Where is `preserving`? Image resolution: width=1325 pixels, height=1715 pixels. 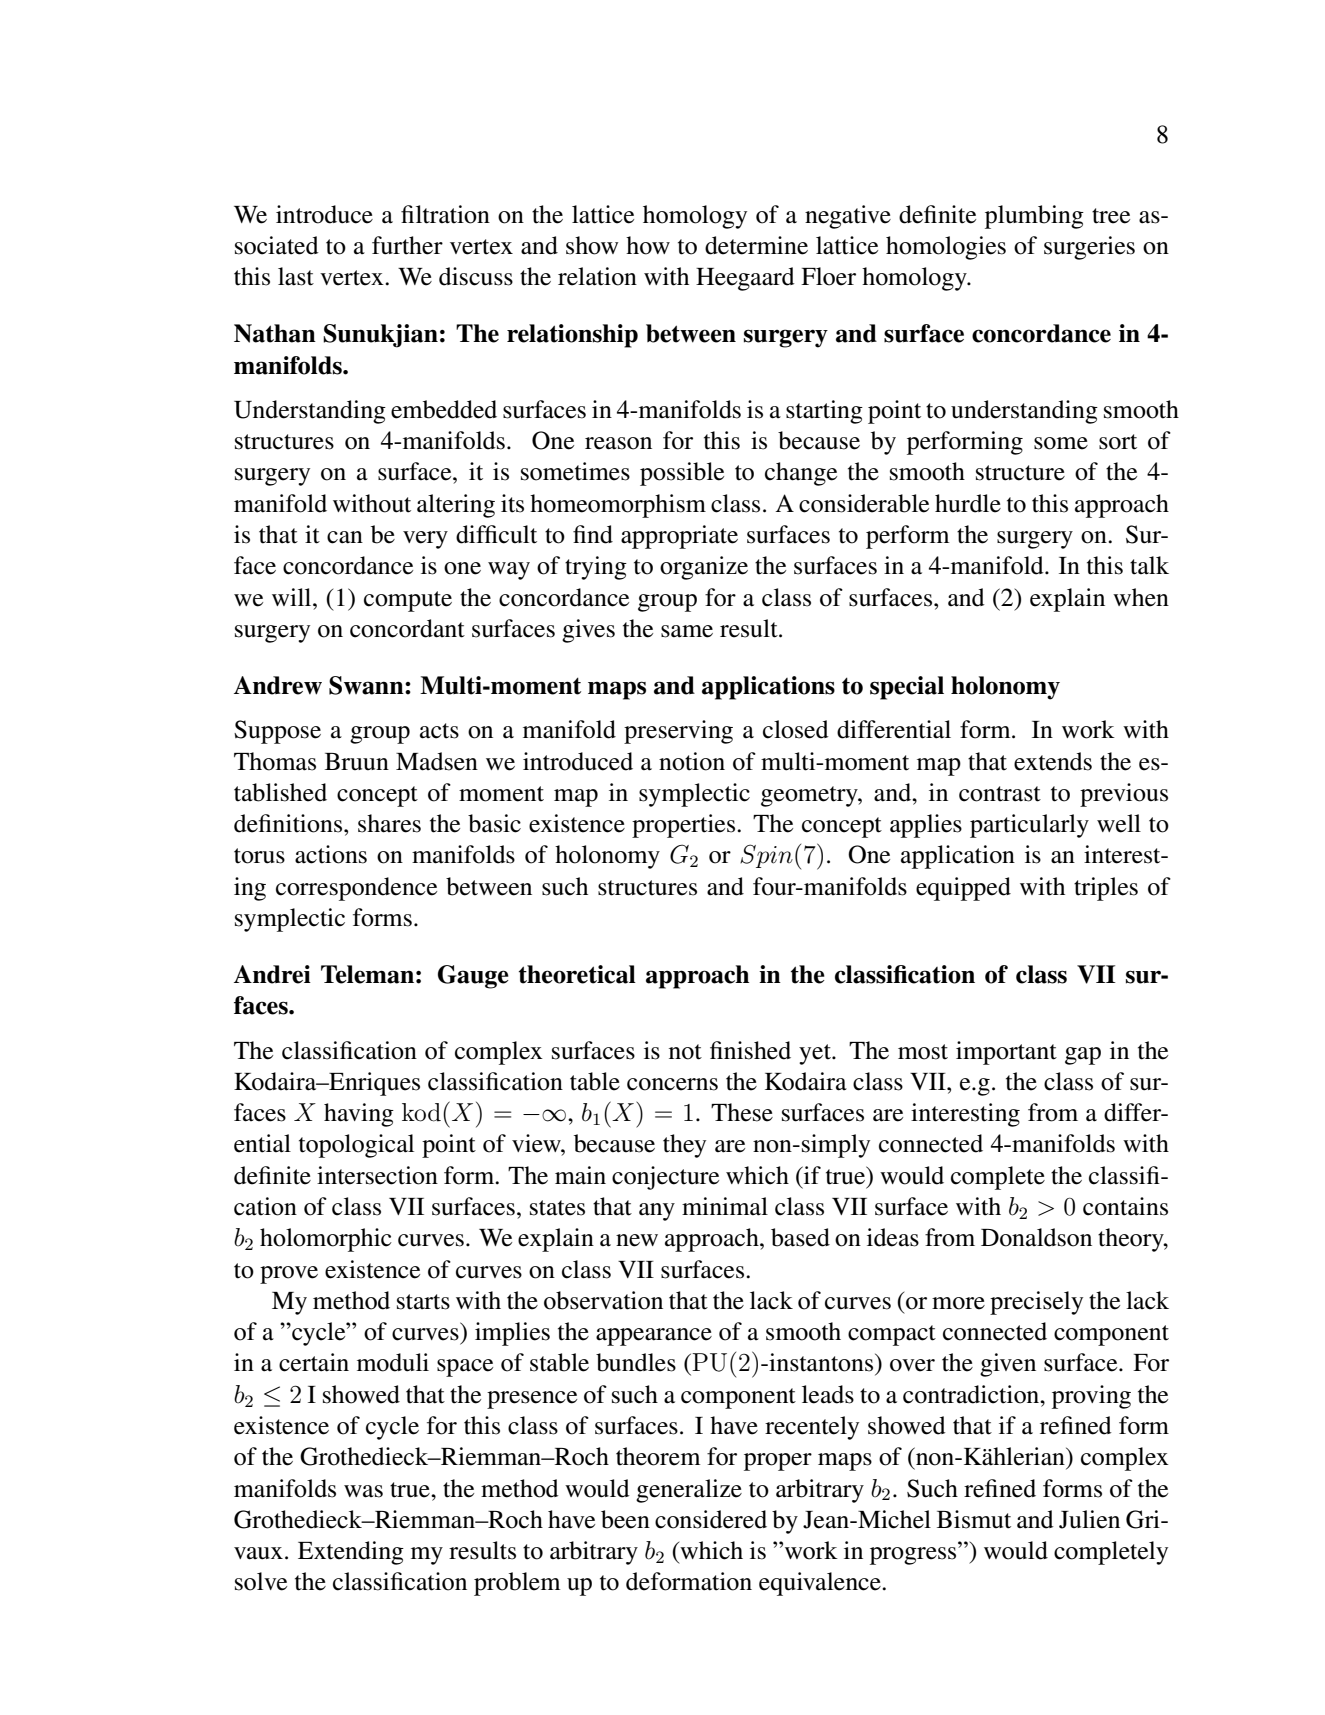
preserving is located at coordinates (678, 732).
